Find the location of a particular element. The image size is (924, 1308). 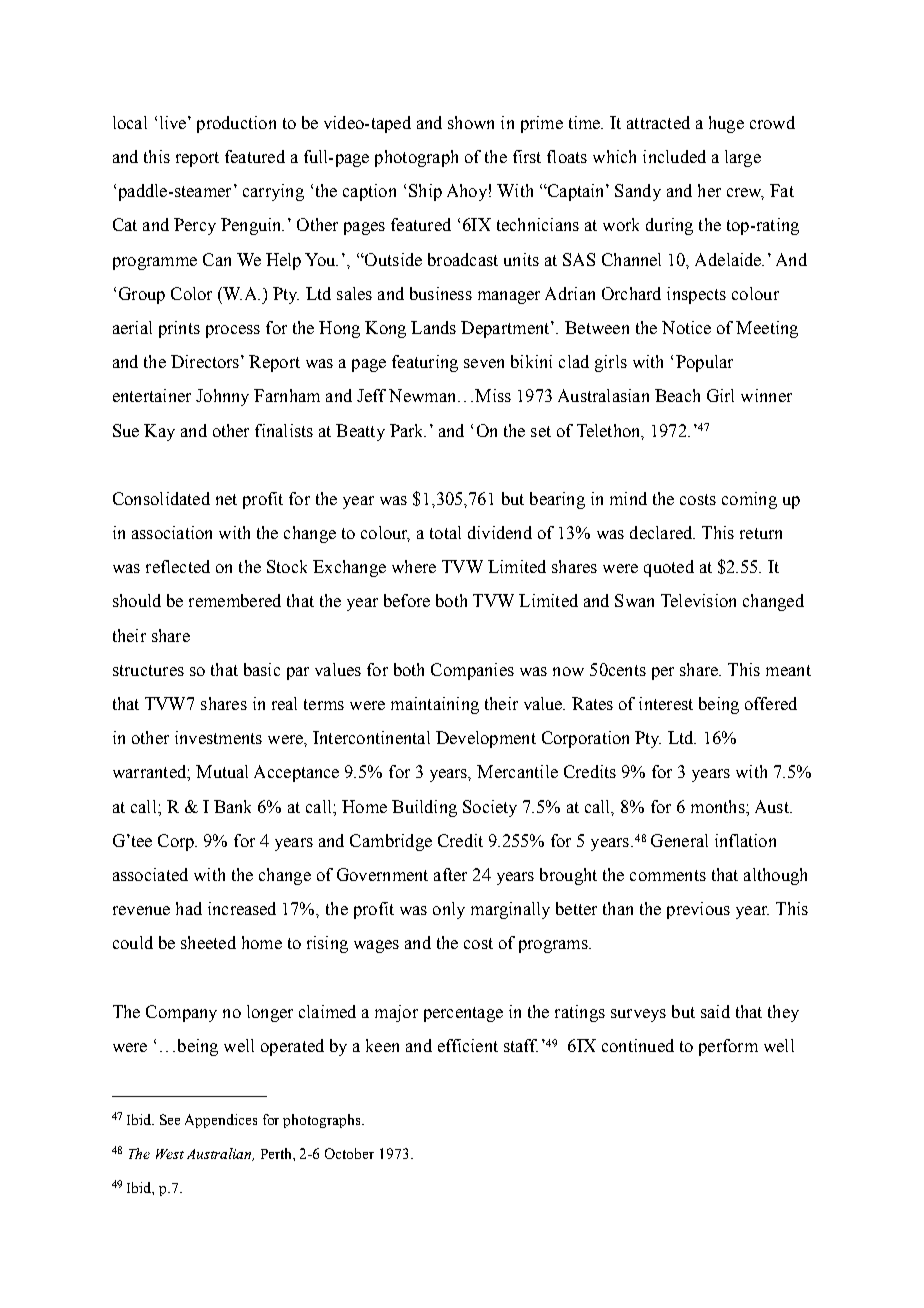

had is located at coordinates (189, 908).
